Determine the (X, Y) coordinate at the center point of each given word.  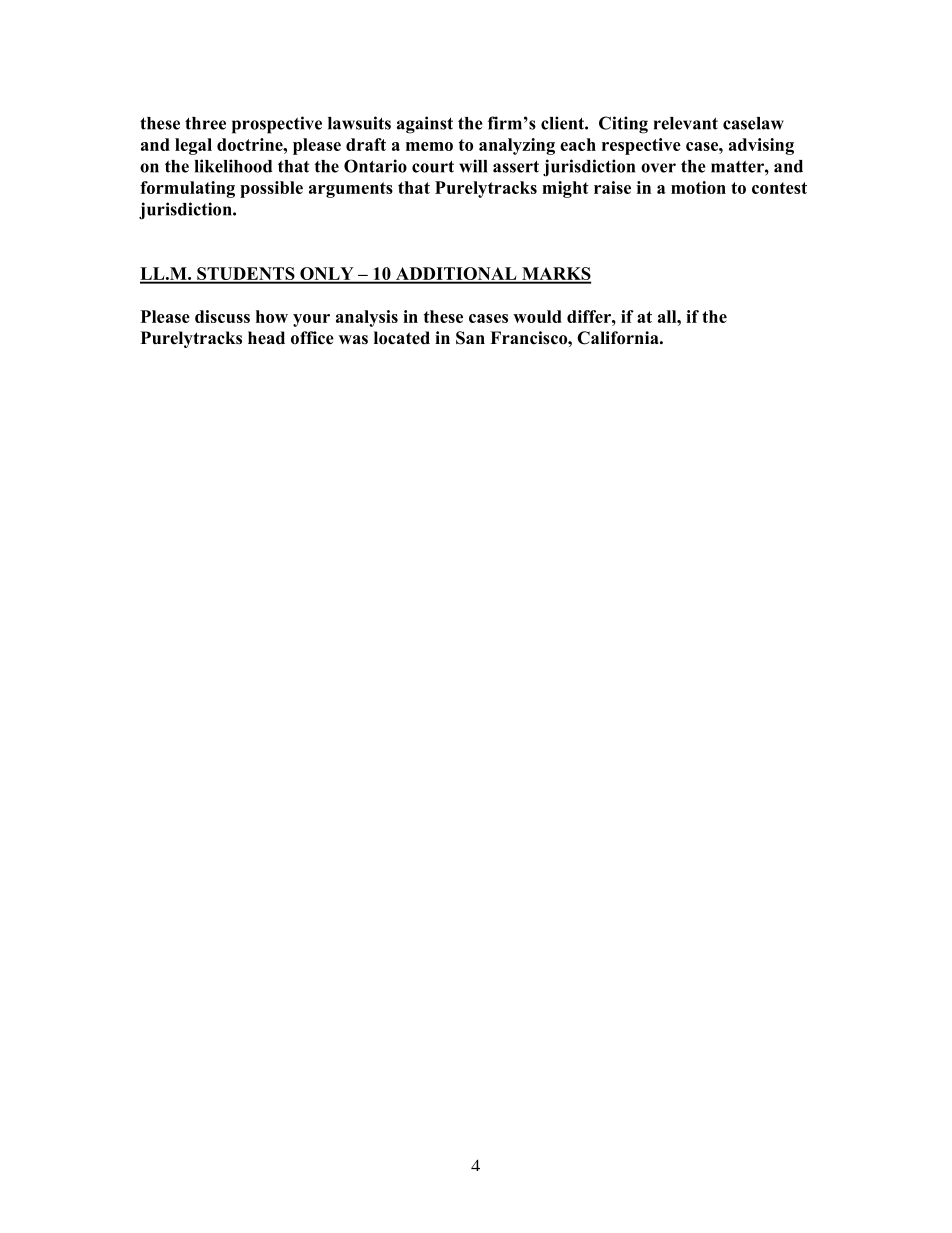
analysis (367, 318)
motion (698, 187)
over (658, 168)
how (272, 316)
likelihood (233, 166)
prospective (277, 125)
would (537, 316)
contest (779, 188)
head (266, 338)
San (470, 338)
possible (271, 189)
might (565, 189)
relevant (686, 123)
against (425, 125)
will (473, 166)
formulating (187, 189)
